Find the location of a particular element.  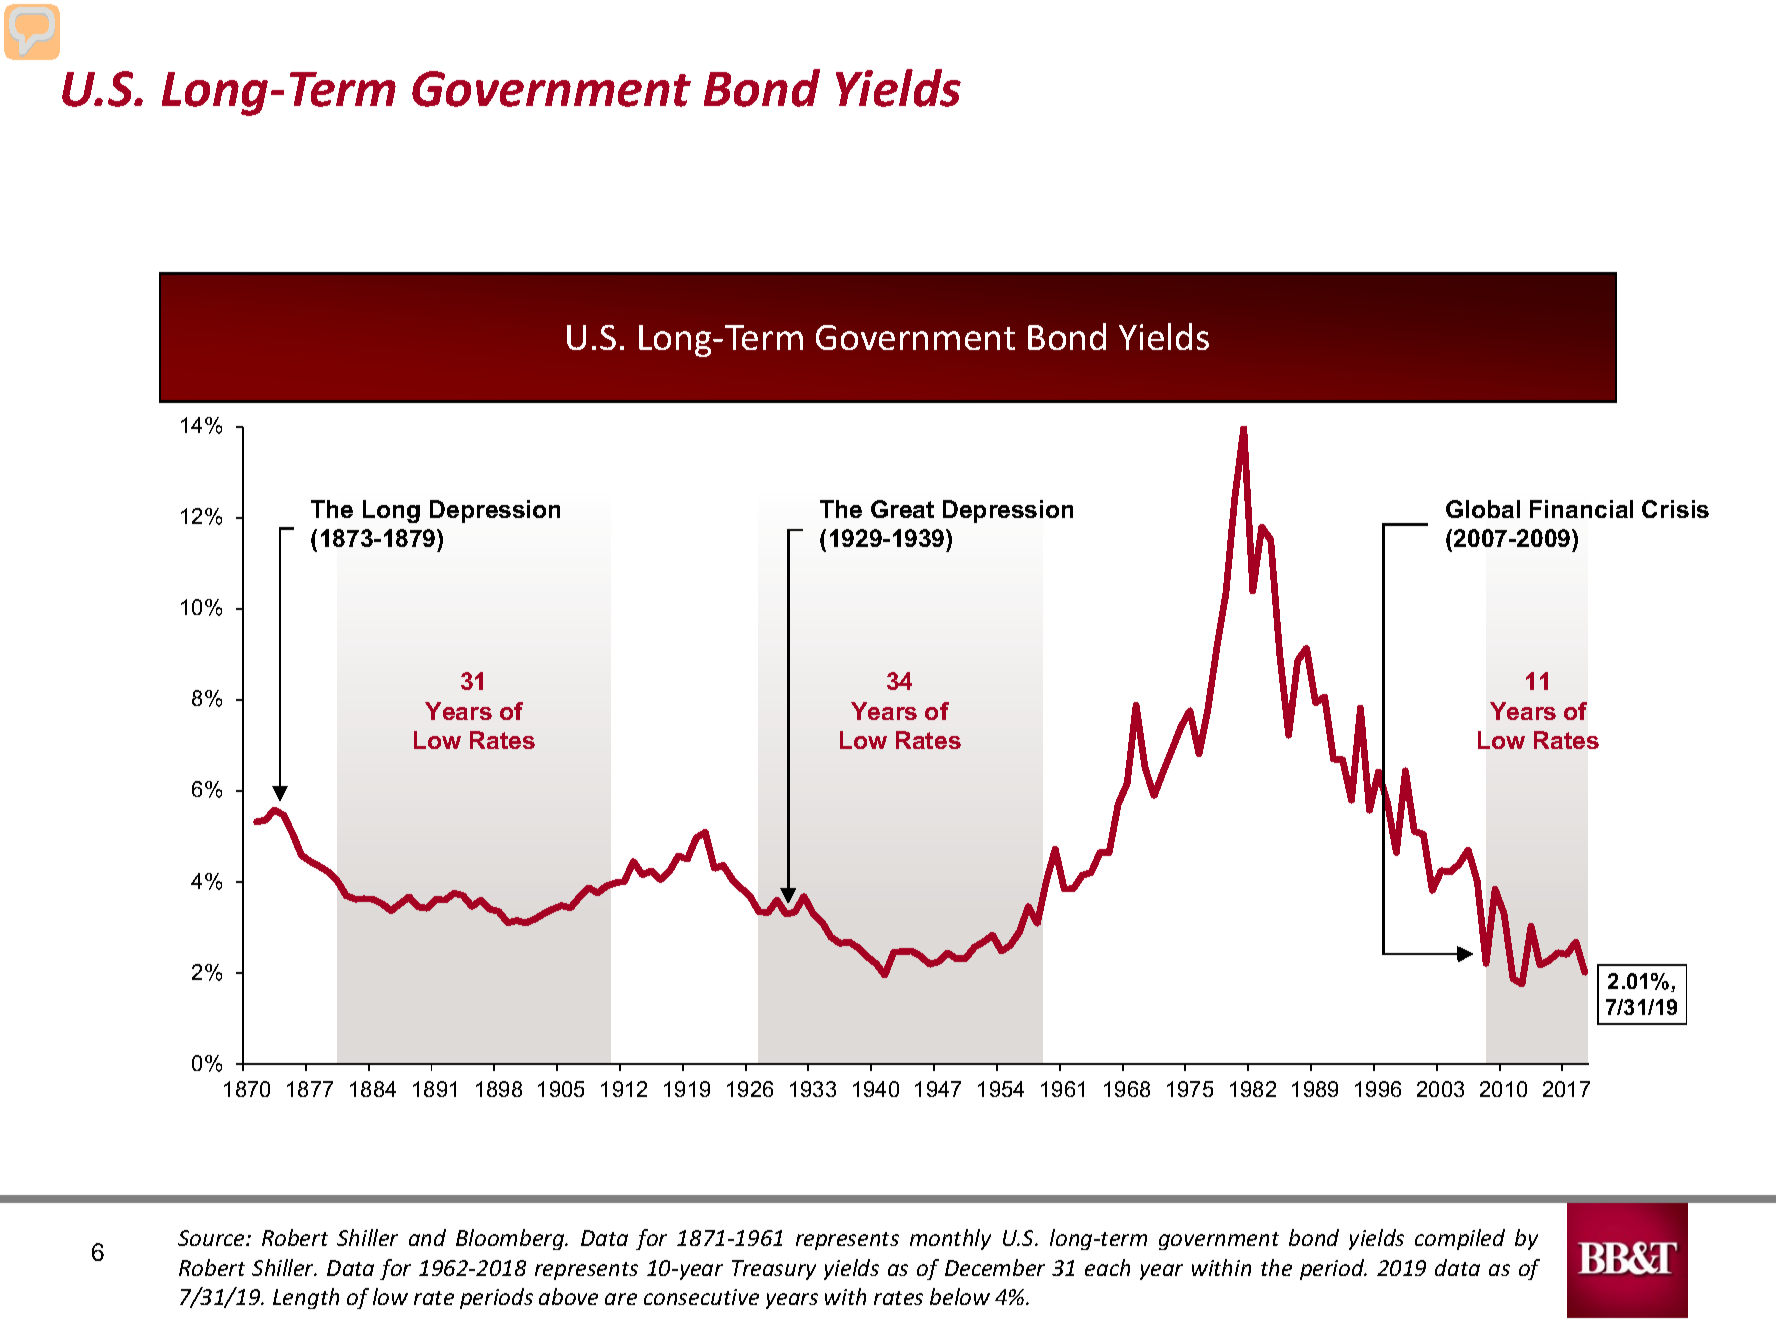

Great is located at coordinates (902, 509).
